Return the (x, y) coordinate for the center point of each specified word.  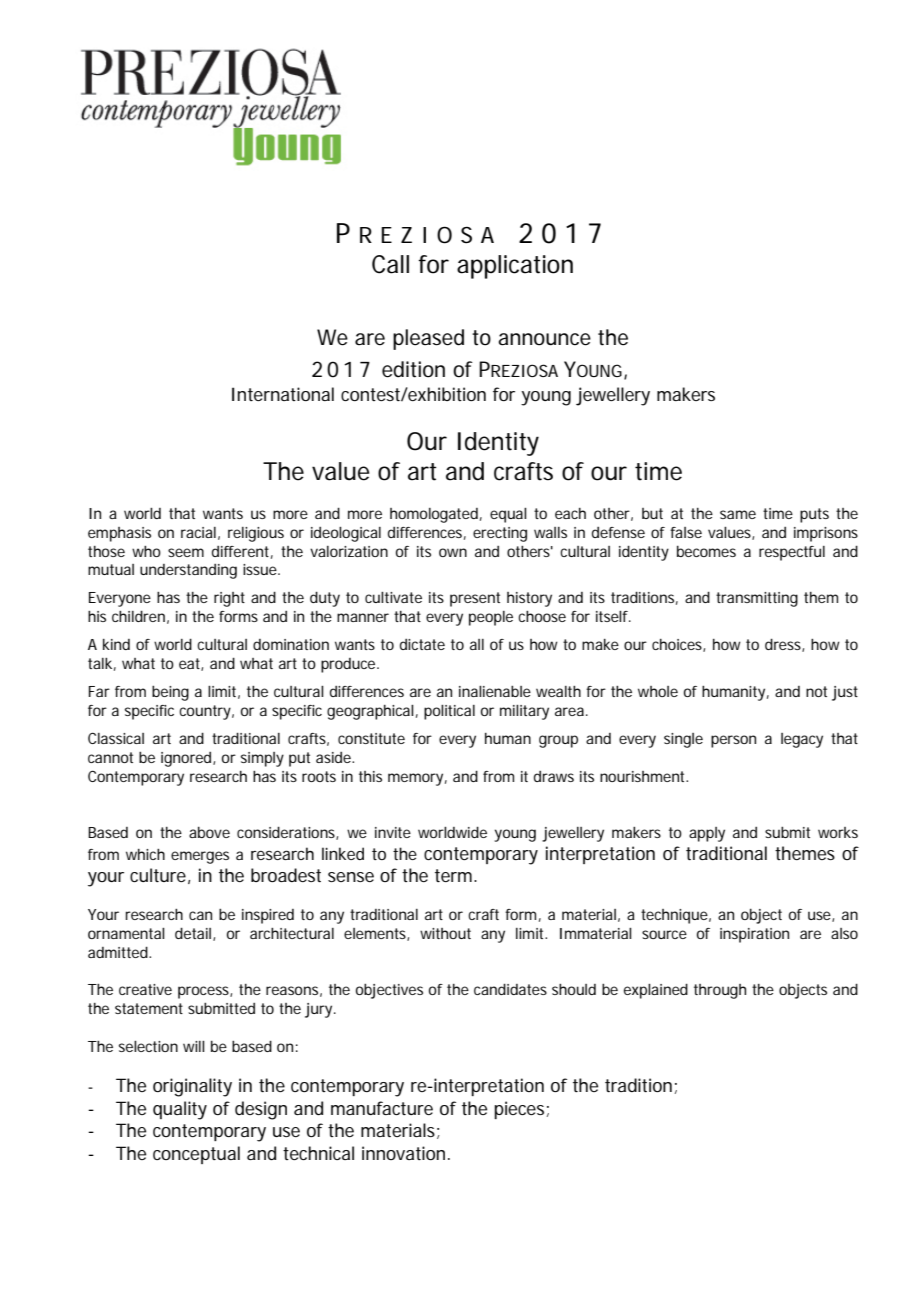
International (283, 394)
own (453, 552)
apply (707, 834)
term (453, 875)
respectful (792, 553)
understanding (188, 571)
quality (180, 1110)
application (515, 267)
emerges (200, 857)
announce (544, 339)
